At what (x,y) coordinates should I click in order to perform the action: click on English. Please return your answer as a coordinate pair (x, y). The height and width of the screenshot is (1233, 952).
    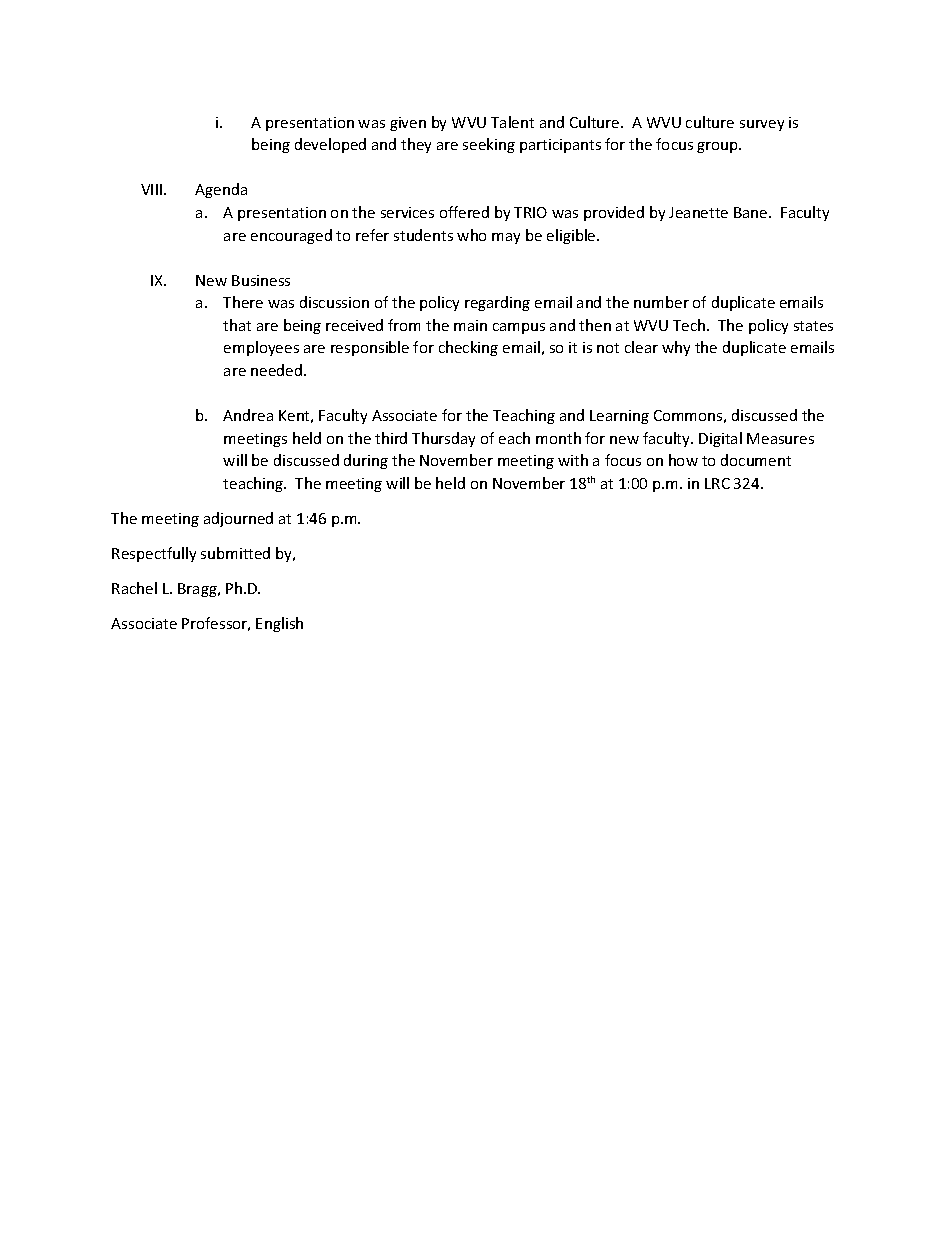
    Looking at the image, I should click on (279, 624).
